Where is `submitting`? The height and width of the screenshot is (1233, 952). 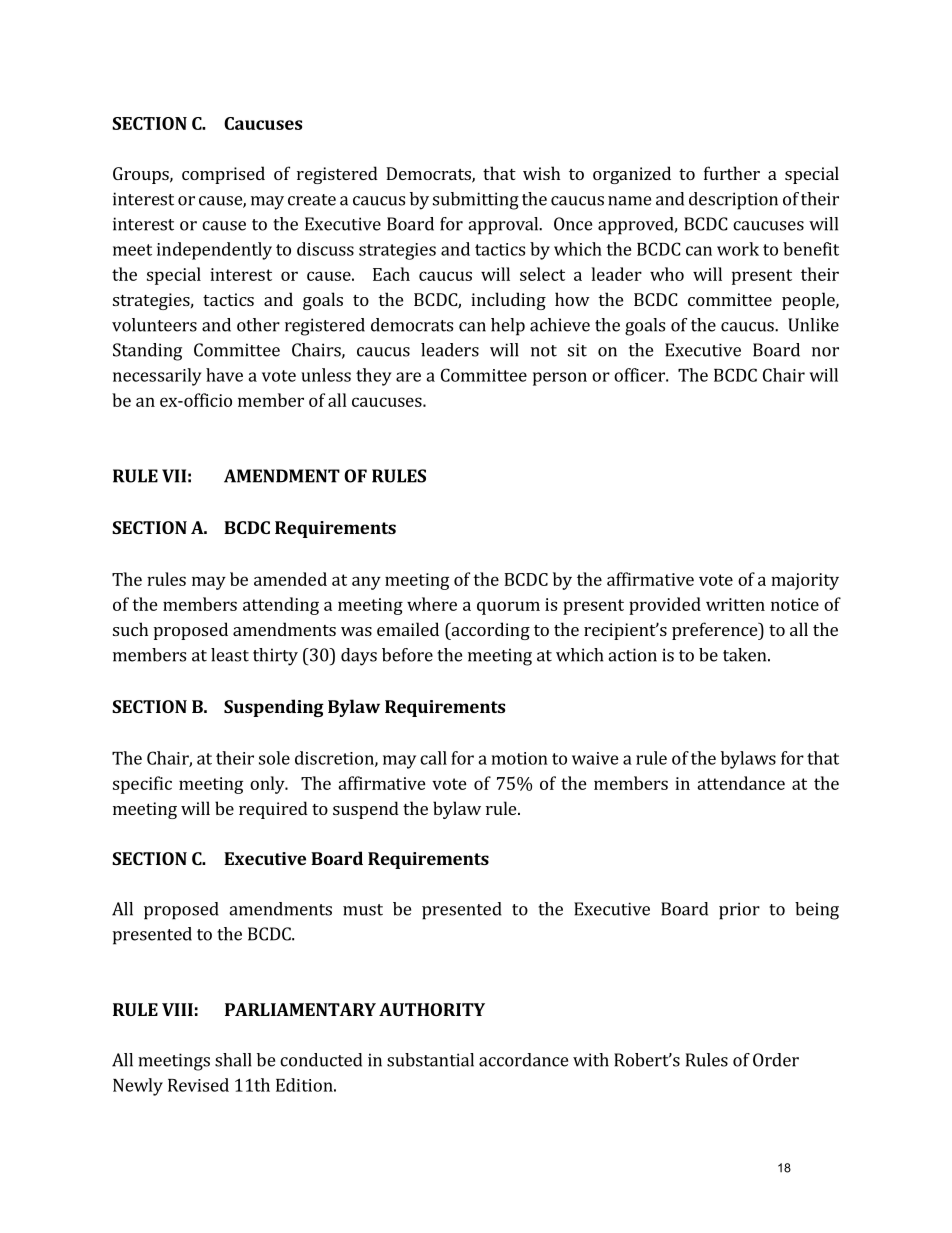 submitting is located at coordinates (476, 201).
